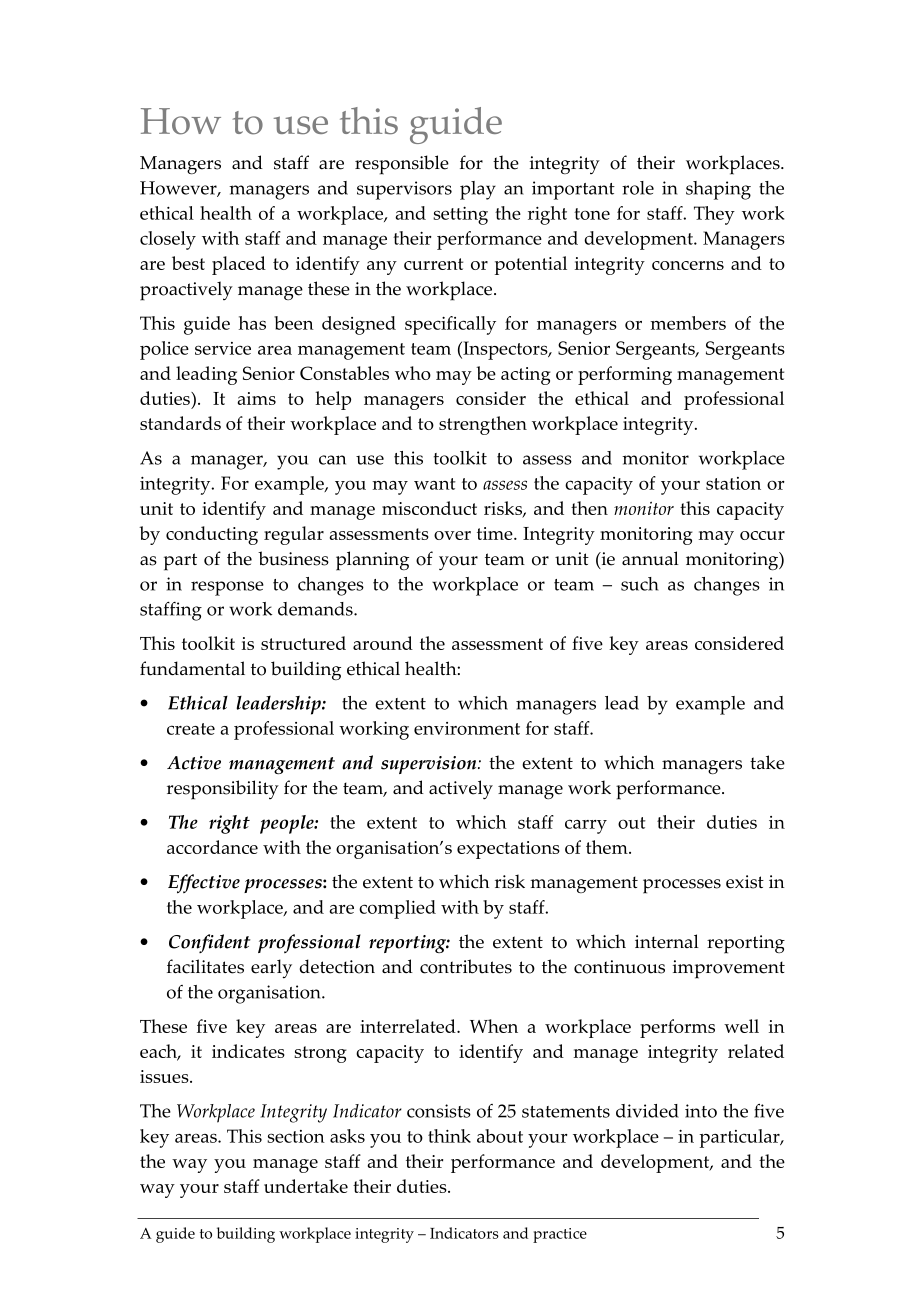 Image resolution: width=924 pixels, height=1308 pixels. I want to click on such, so click(640, 584).
